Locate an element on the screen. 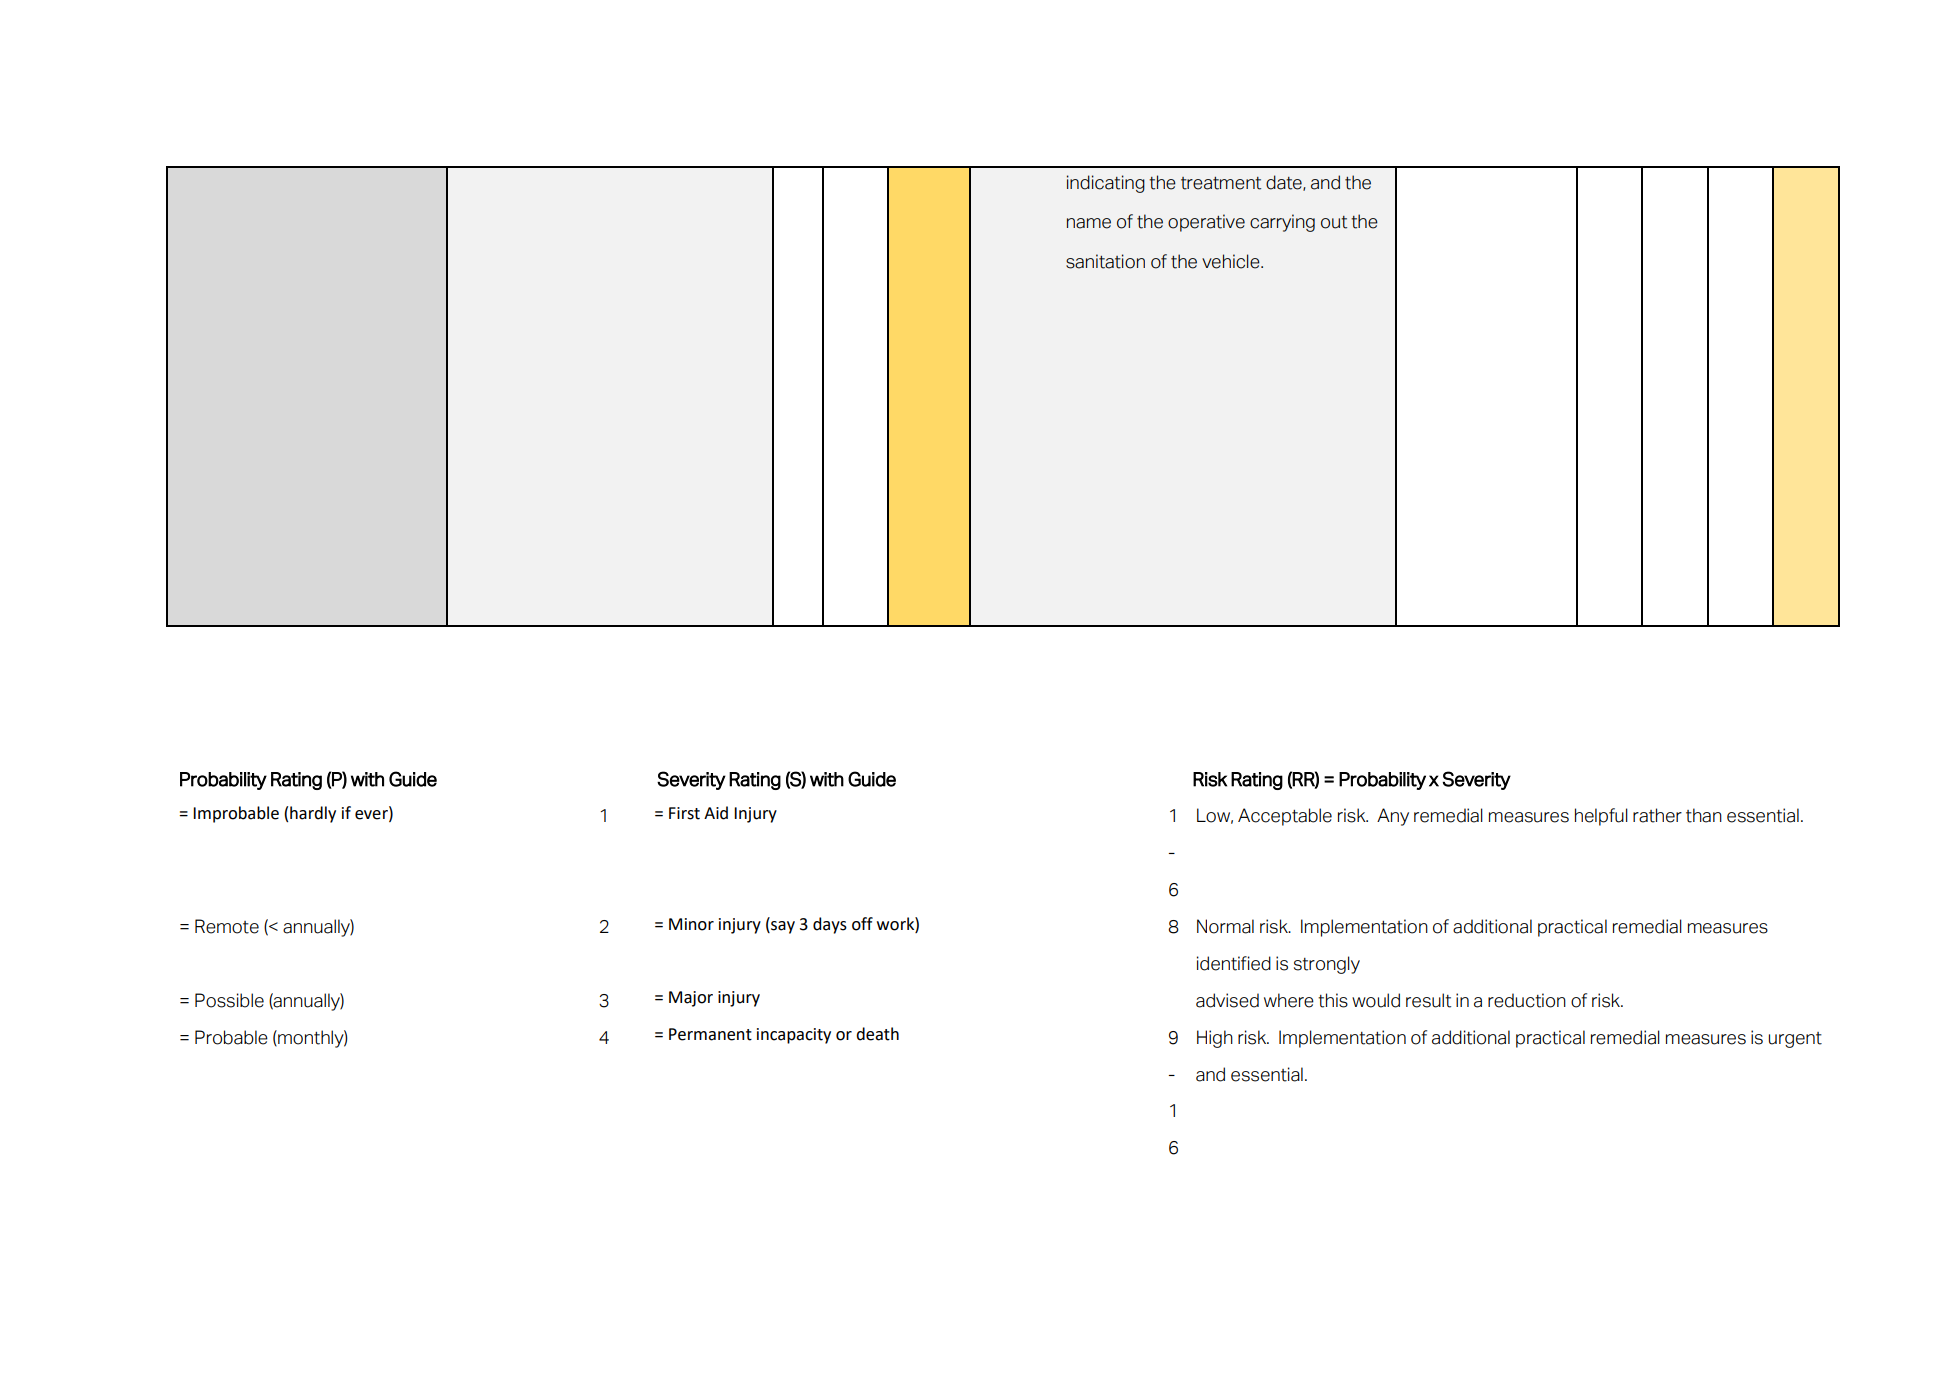 The width and height of the screenshot is (1948, 1377). rather is located at coordinates (1657, 815).
